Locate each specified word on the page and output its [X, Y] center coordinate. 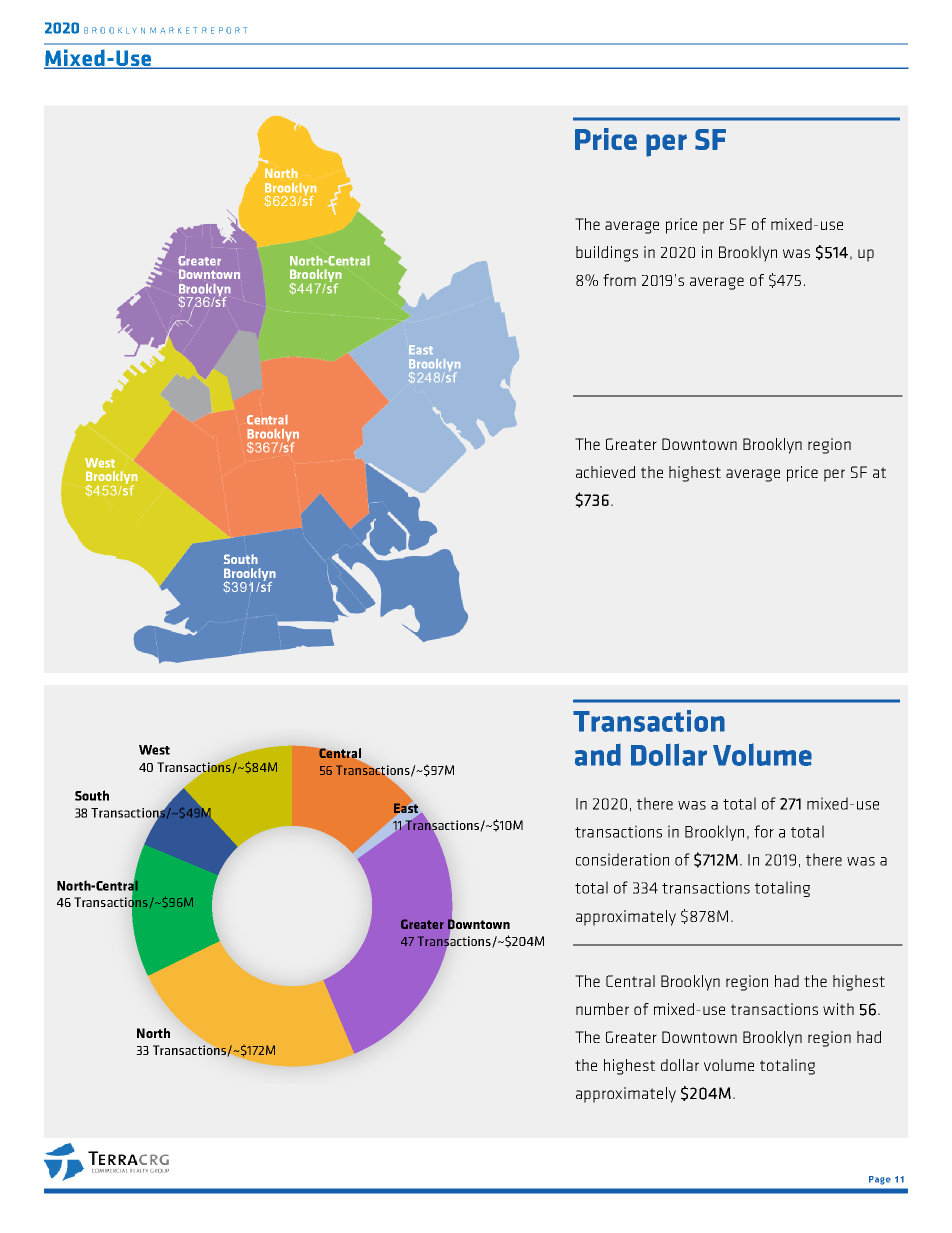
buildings [607, 254]
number [602, 1009]
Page [880, 1180]
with [838, 1009]
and [598, 755]
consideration [622, 859]
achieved [605, 472]
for [764, 831]
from [619, 280]
